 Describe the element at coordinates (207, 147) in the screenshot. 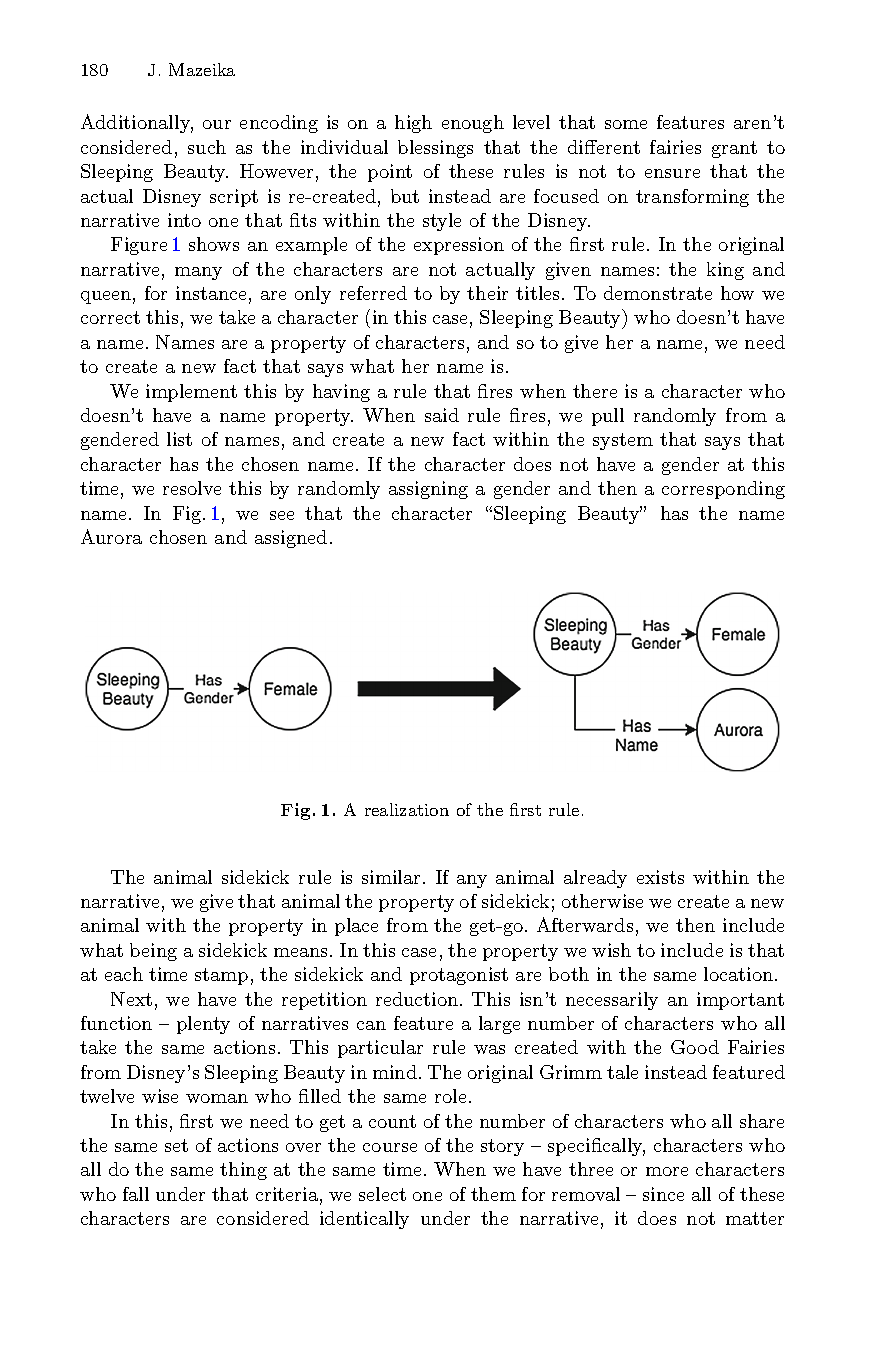

I see `such` at that location.
